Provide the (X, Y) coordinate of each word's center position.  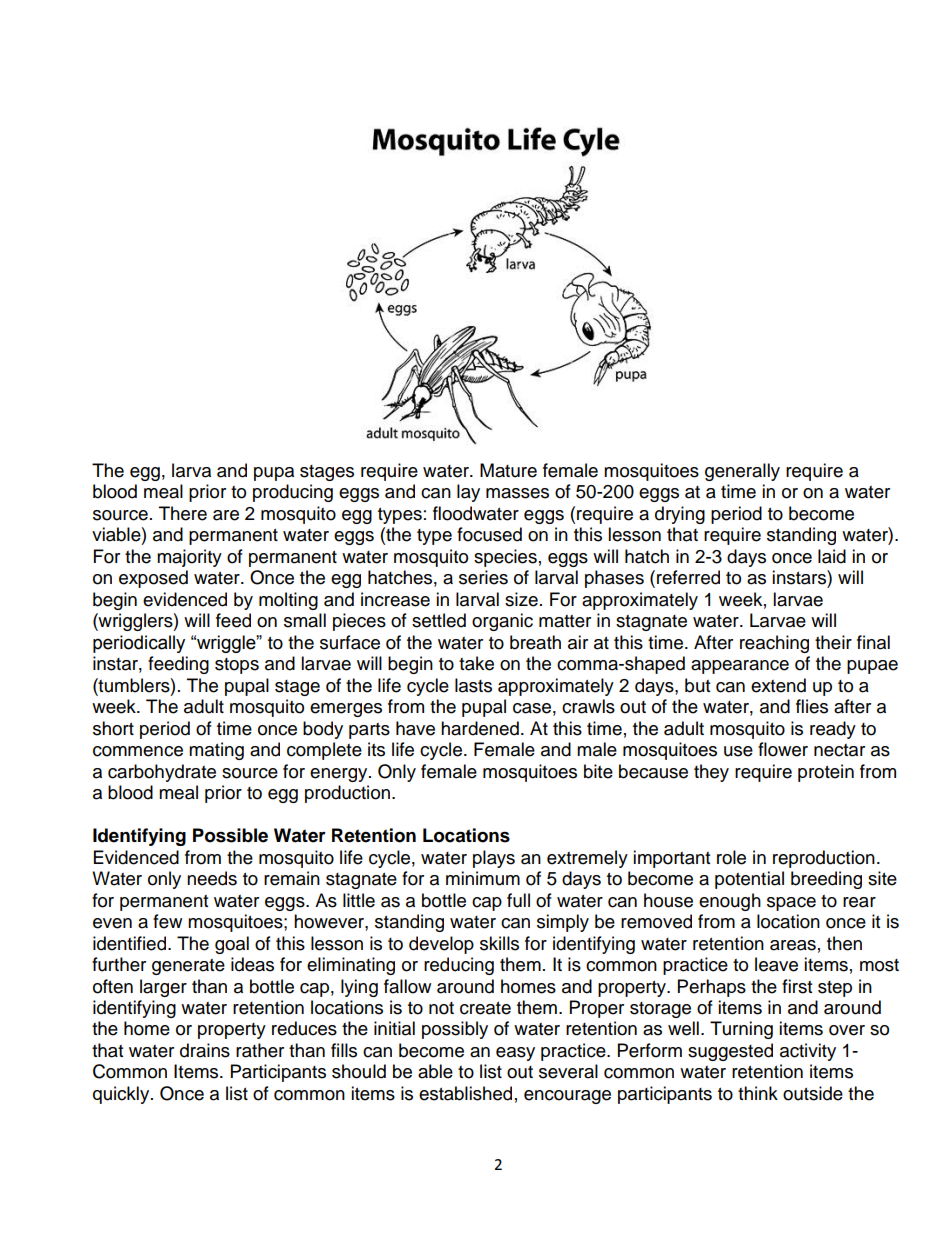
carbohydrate (162, 773)
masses (517, 493)
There (183, 513)
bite (598, 771)
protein (826, 773)
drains (205, 1050)
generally (742, 472)
